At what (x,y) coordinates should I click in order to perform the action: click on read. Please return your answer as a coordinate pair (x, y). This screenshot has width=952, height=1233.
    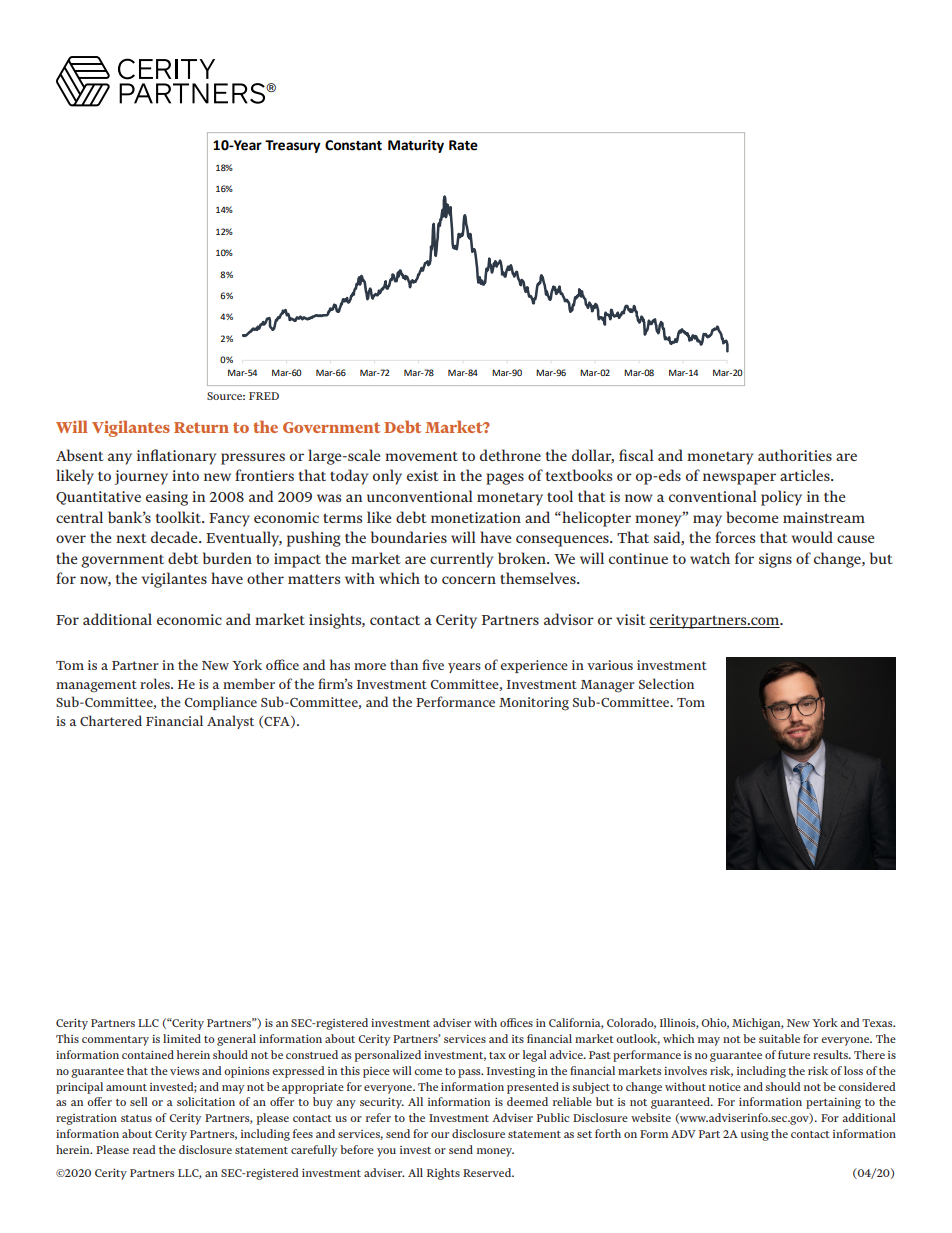
    Looking at the image, I should click on (144, 1149).
